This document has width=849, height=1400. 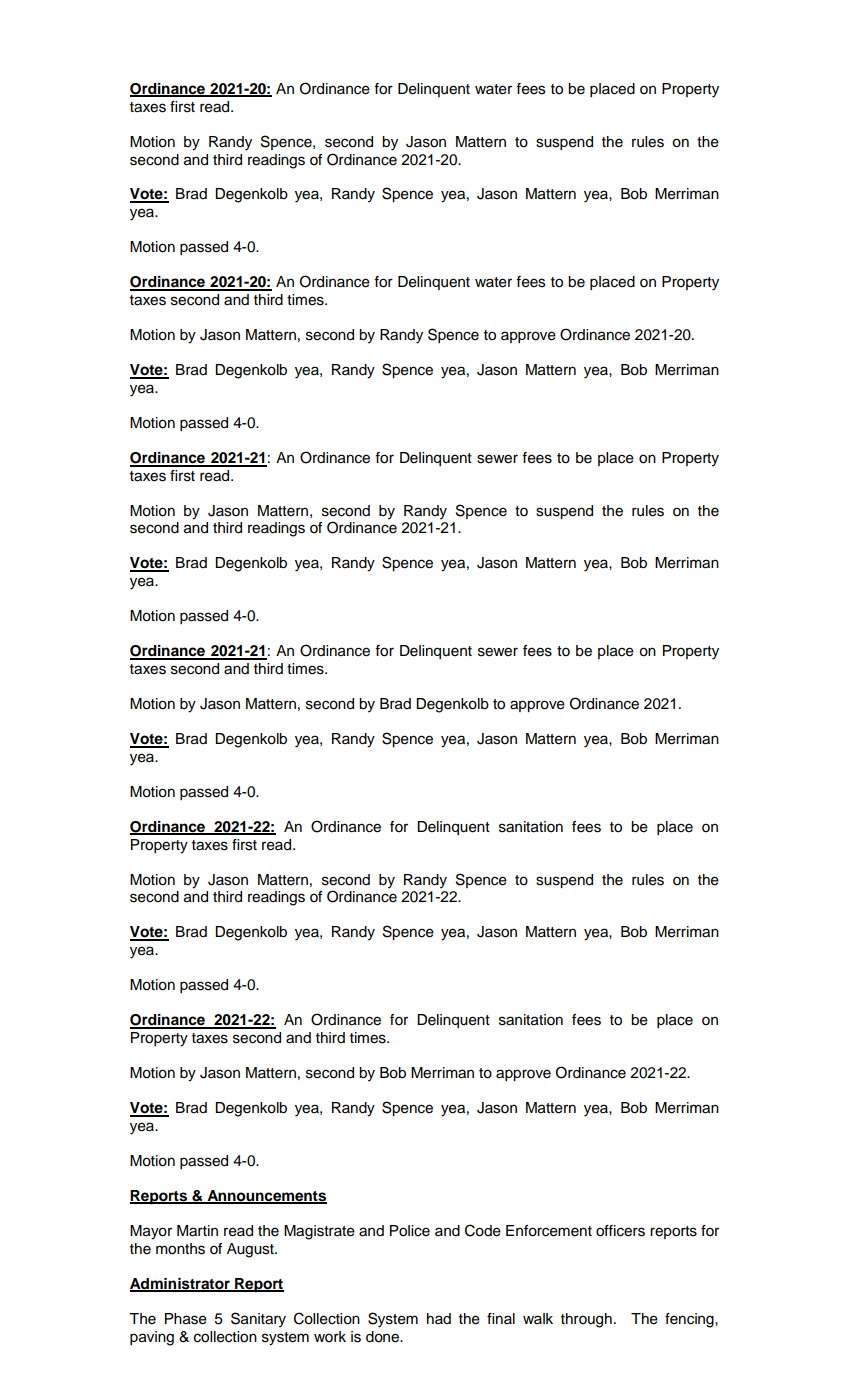 I want to click on Martin, so click(x=197, y=1231).
